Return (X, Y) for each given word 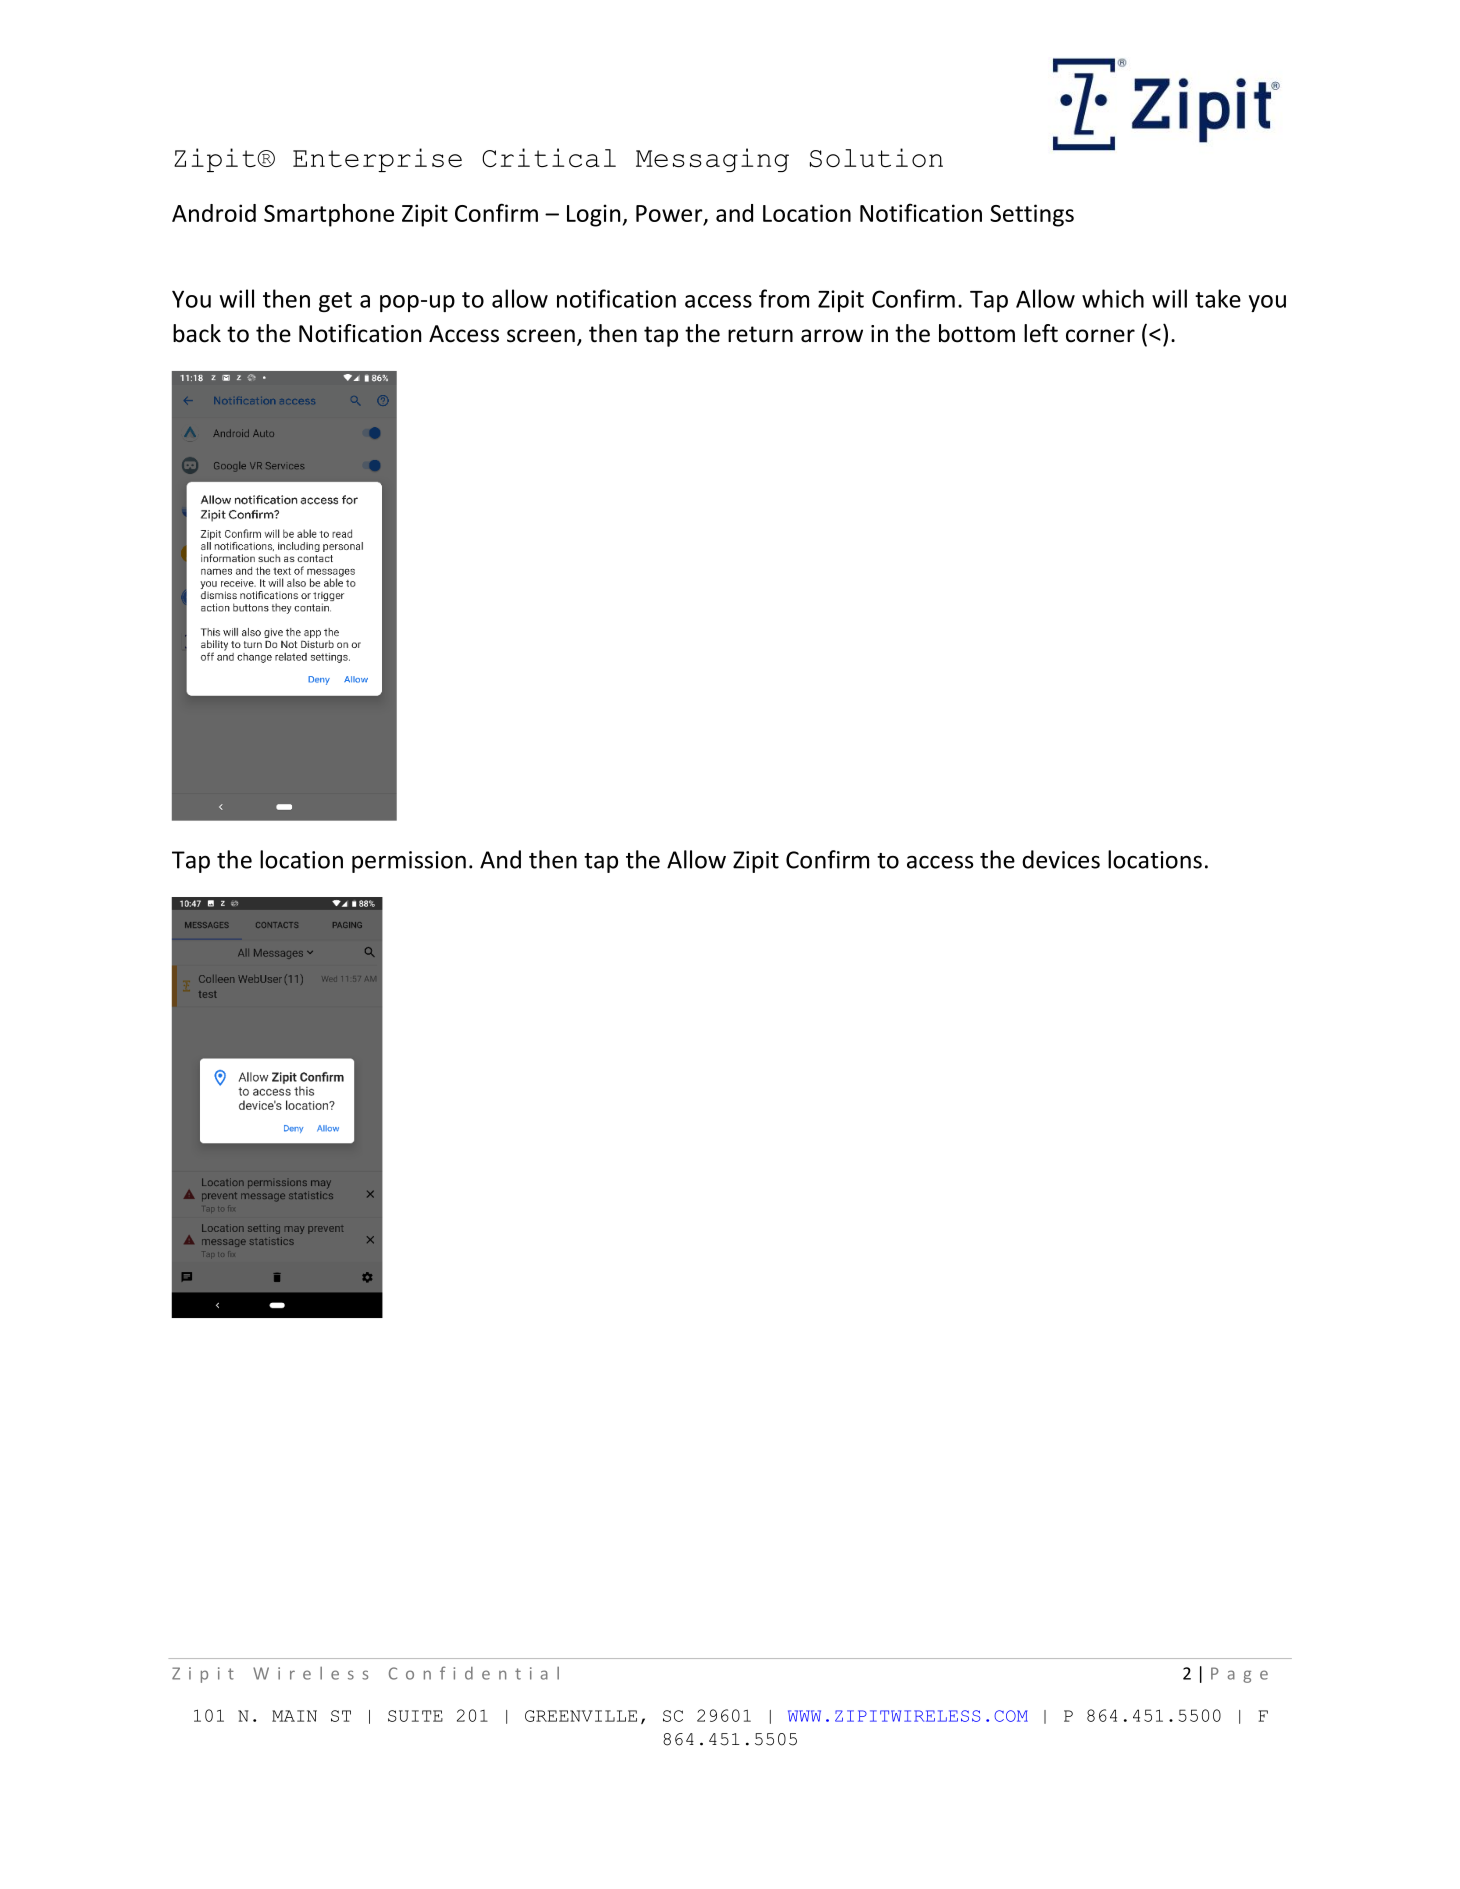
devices (1061, 859)
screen (541, 336)
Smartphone (329, 215)
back (197, 333)
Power (670, 215)
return (760, 334)
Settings (1032, 215)
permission (409, 862)
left (1041, 333)
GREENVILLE (581, 1716)
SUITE (415, 1716)
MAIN (294, 1716)
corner (1100, 336)
